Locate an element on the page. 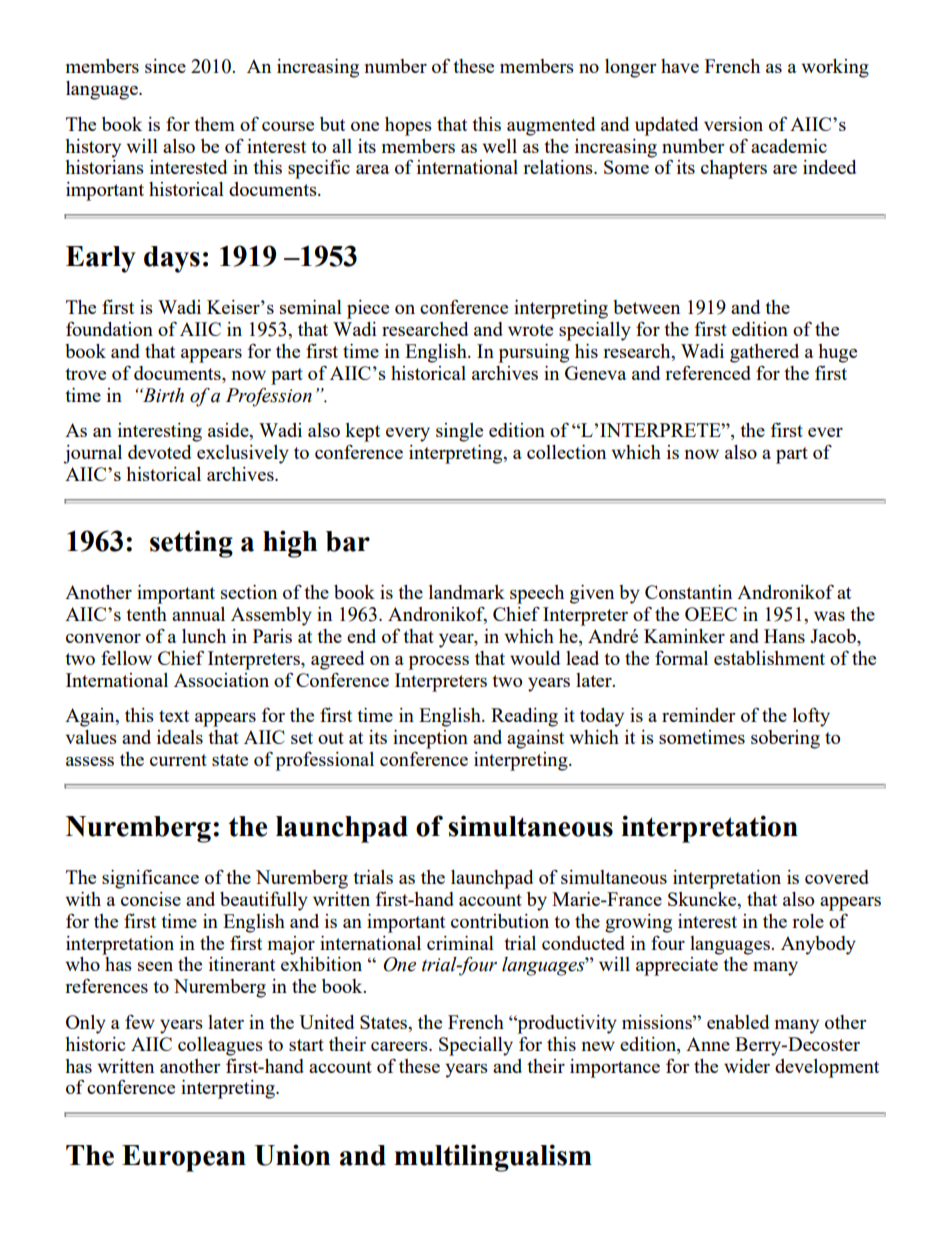  inception is located at coordinates (430, 739).
